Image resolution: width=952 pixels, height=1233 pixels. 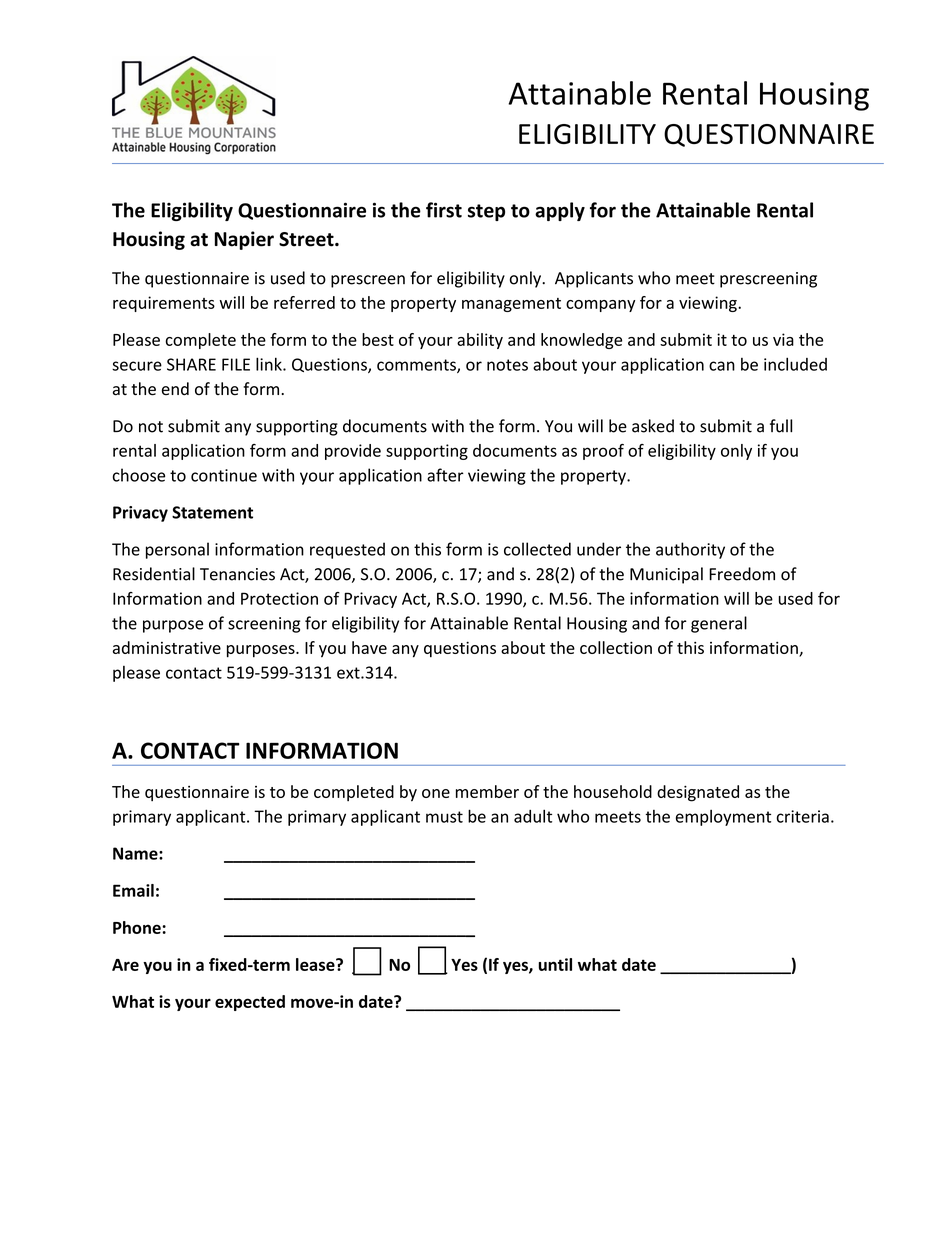 I want to click on collected, so click(x=537, y=549).
